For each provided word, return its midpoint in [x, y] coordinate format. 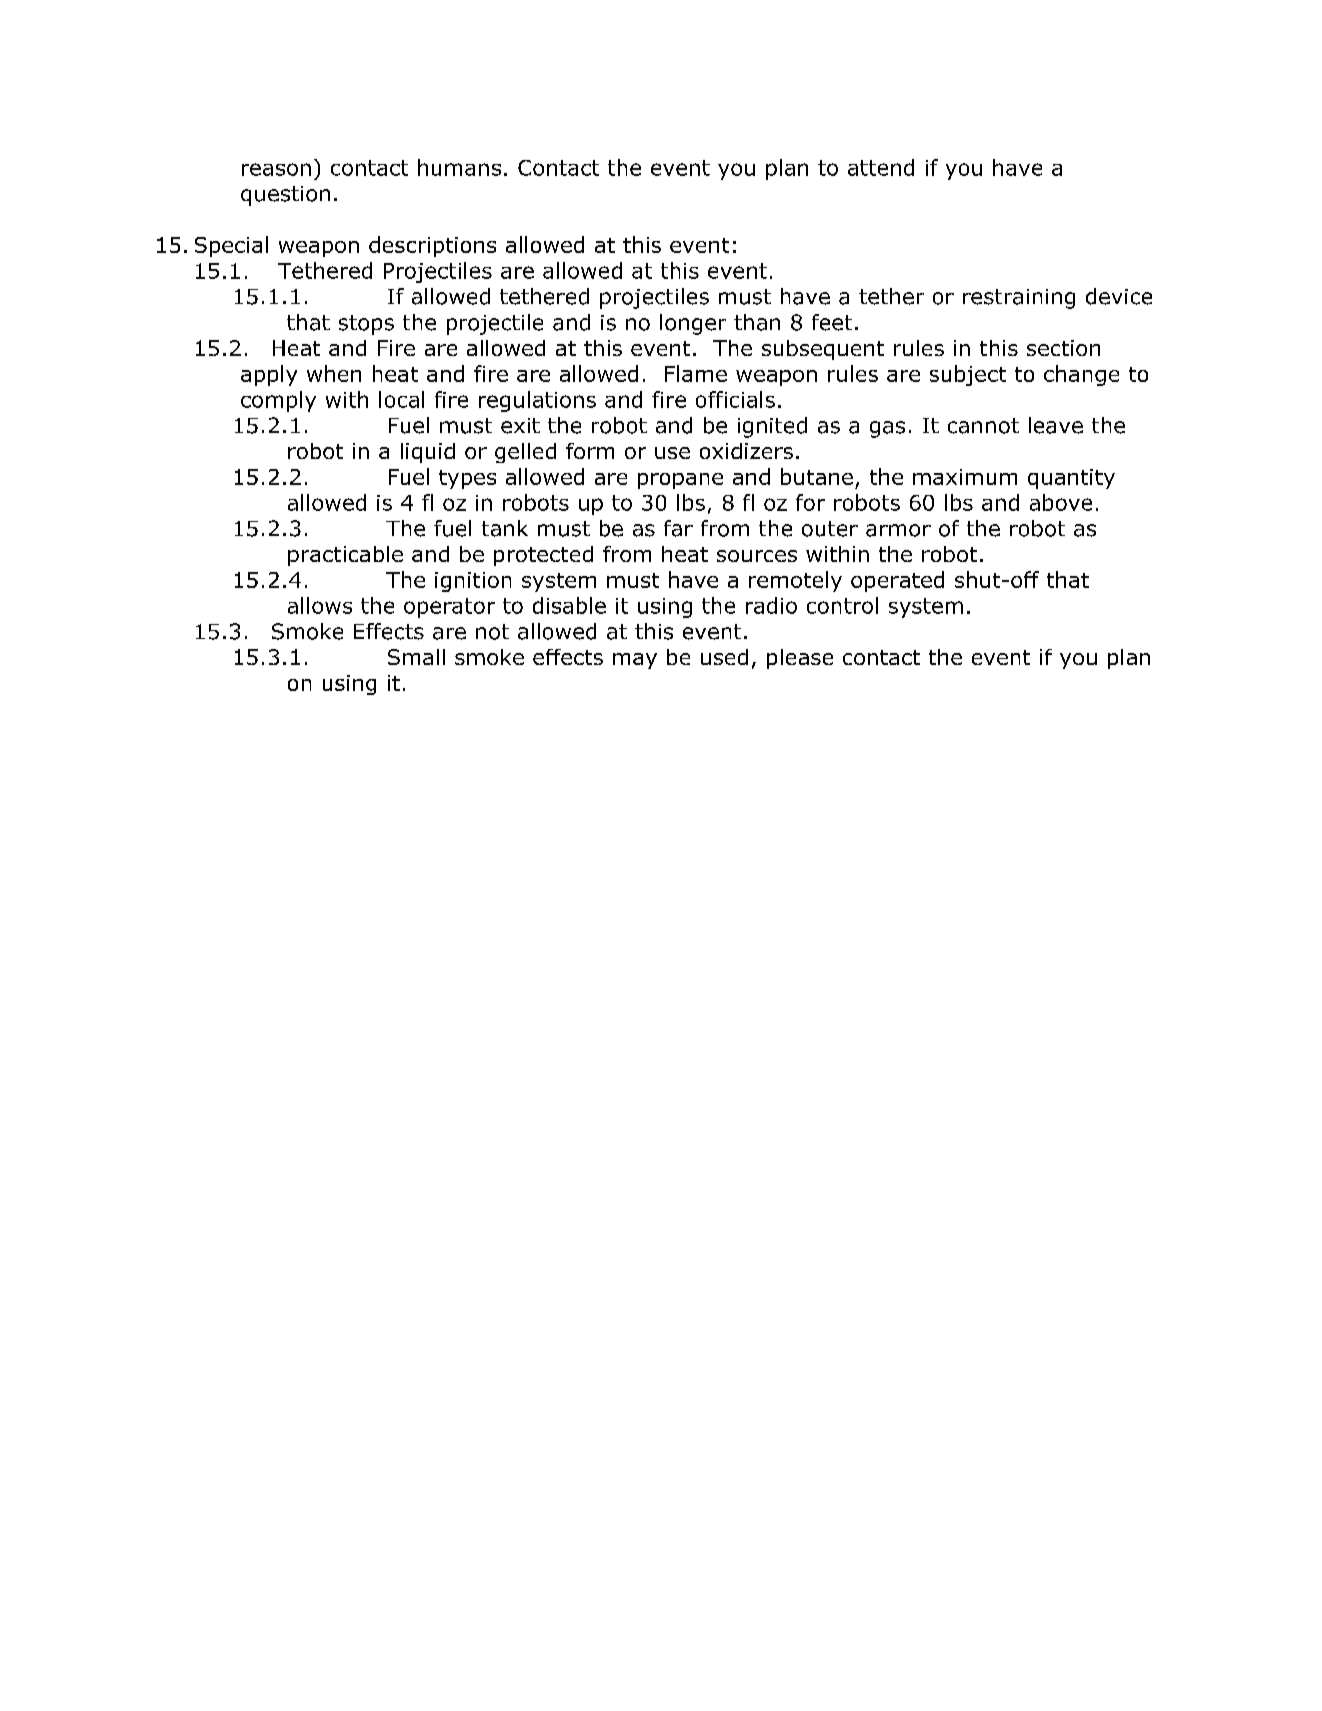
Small [416, 657]
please [800, 659]
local [401, 399]
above [1061, 502]
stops [366, 325]
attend [881, 167]
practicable [345, 556]
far [678, 528]
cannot [983, 426]
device [1119, 296]
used [724, 657]
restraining [1019, 299]
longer [693, 324]
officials [735, 399]
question [285, 196]
